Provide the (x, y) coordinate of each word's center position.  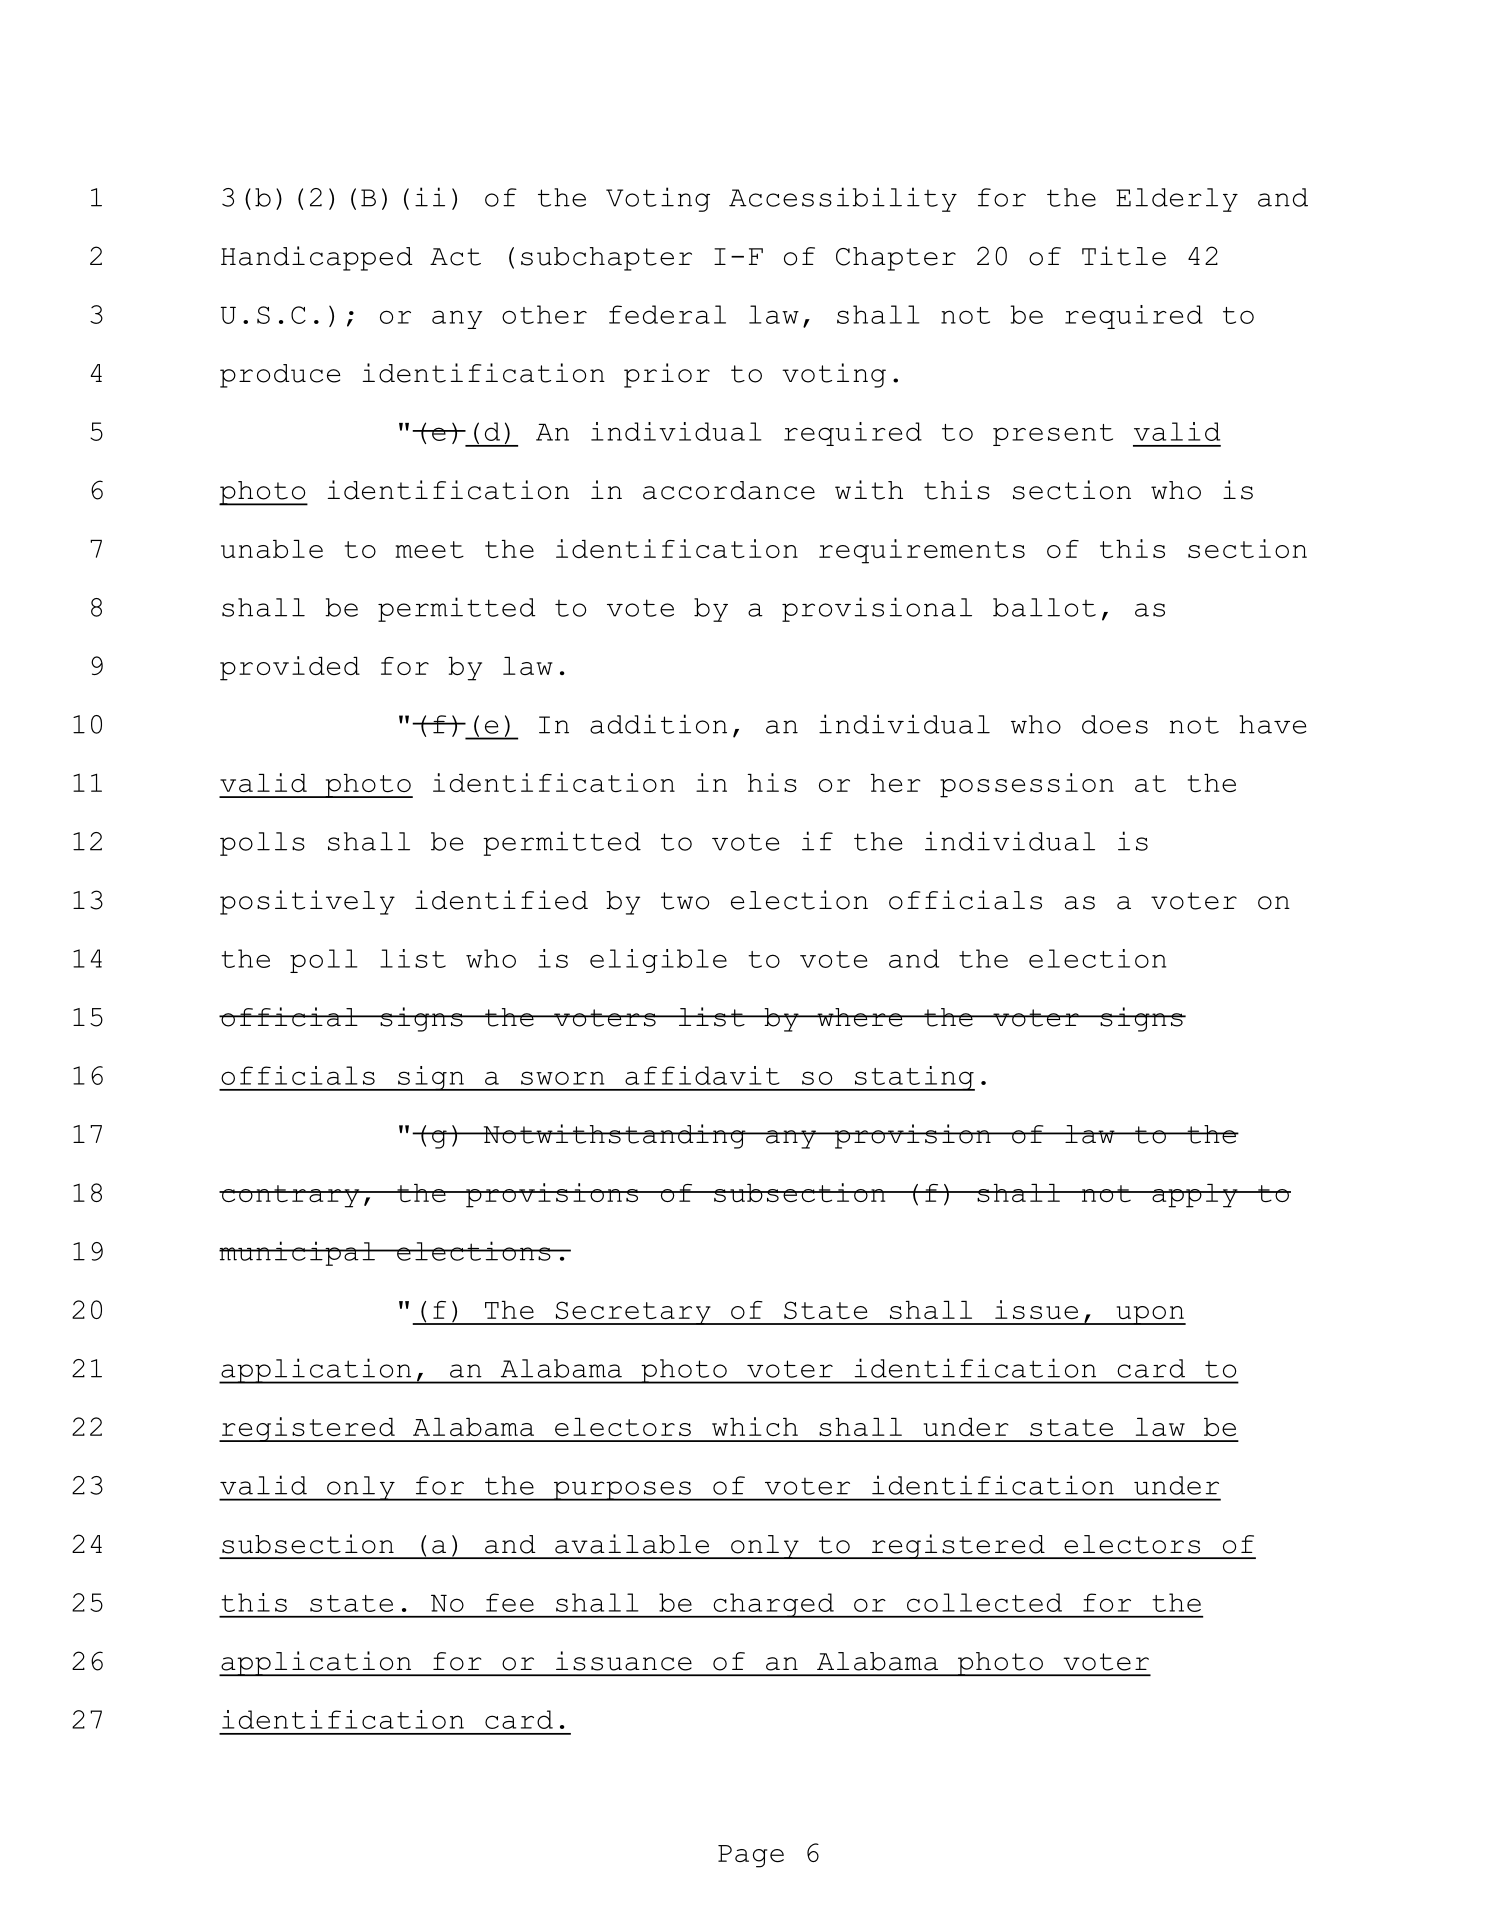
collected (984, 1602)
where (860, 1017)
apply (1195, 1196)
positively (307, 902)
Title (1124, 256)
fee (510, 1602)
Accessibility (843, 199)
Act (455, 257)
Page (751, 1856)
